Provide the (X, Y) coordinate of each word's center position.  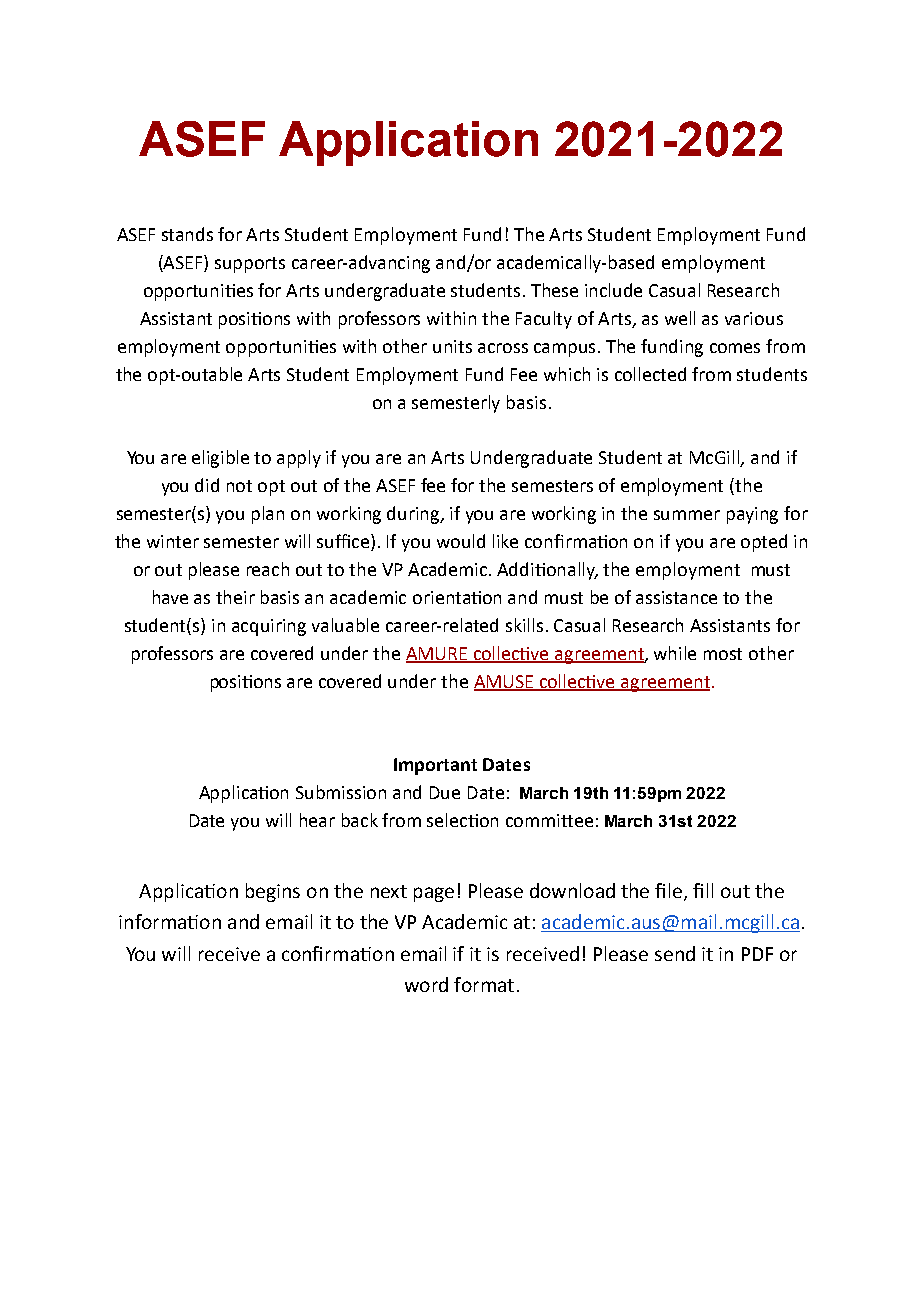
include (613, 290)
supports (250, 265)
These (554, 290)
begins (273, 892)
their (235, 597)
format (484, 984)
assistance (676, 597)
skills (524, 625)
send (675, 953)
